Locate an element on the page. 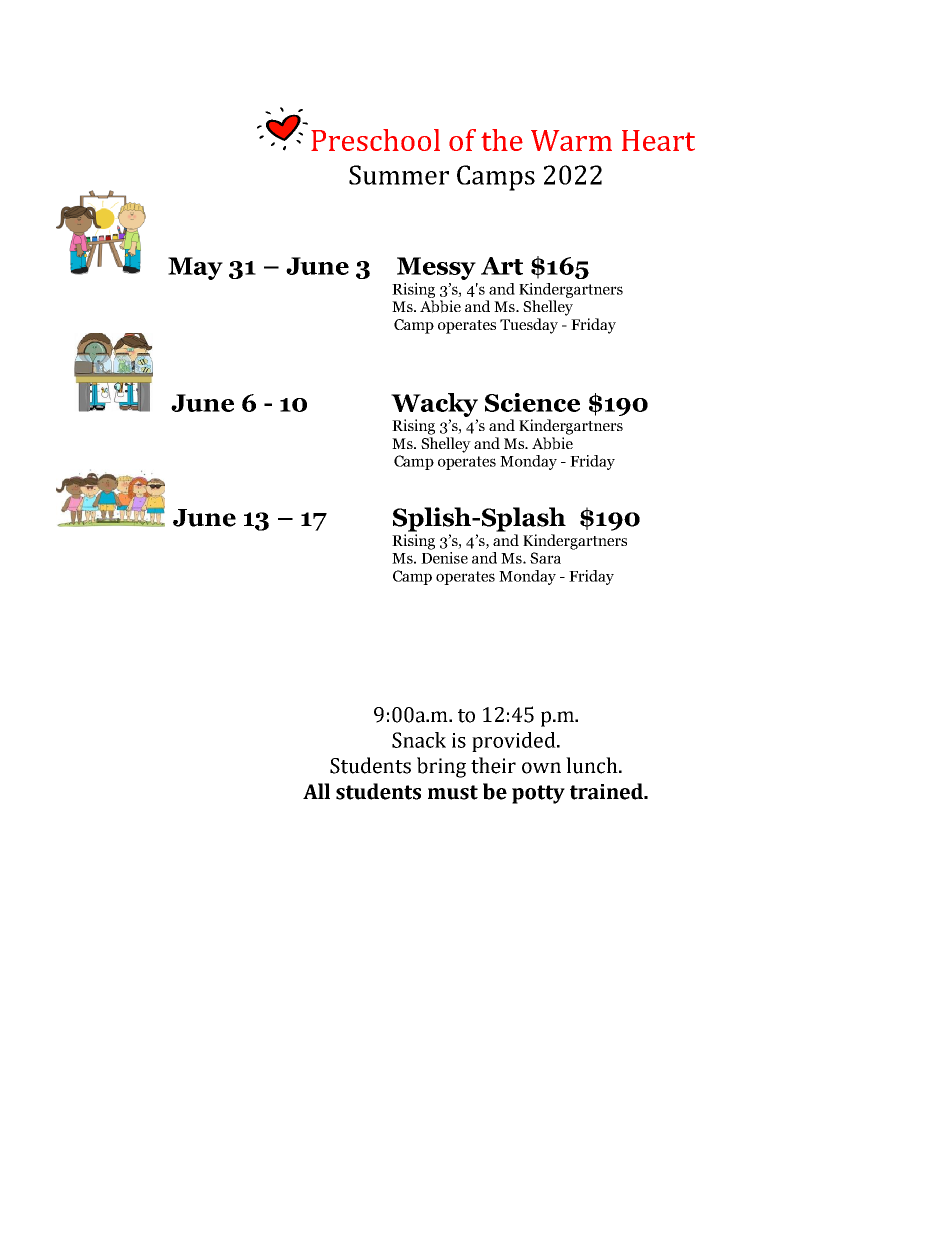 The height and width of the document is (1233, 952). bring is located at coordinates (441, 767).
